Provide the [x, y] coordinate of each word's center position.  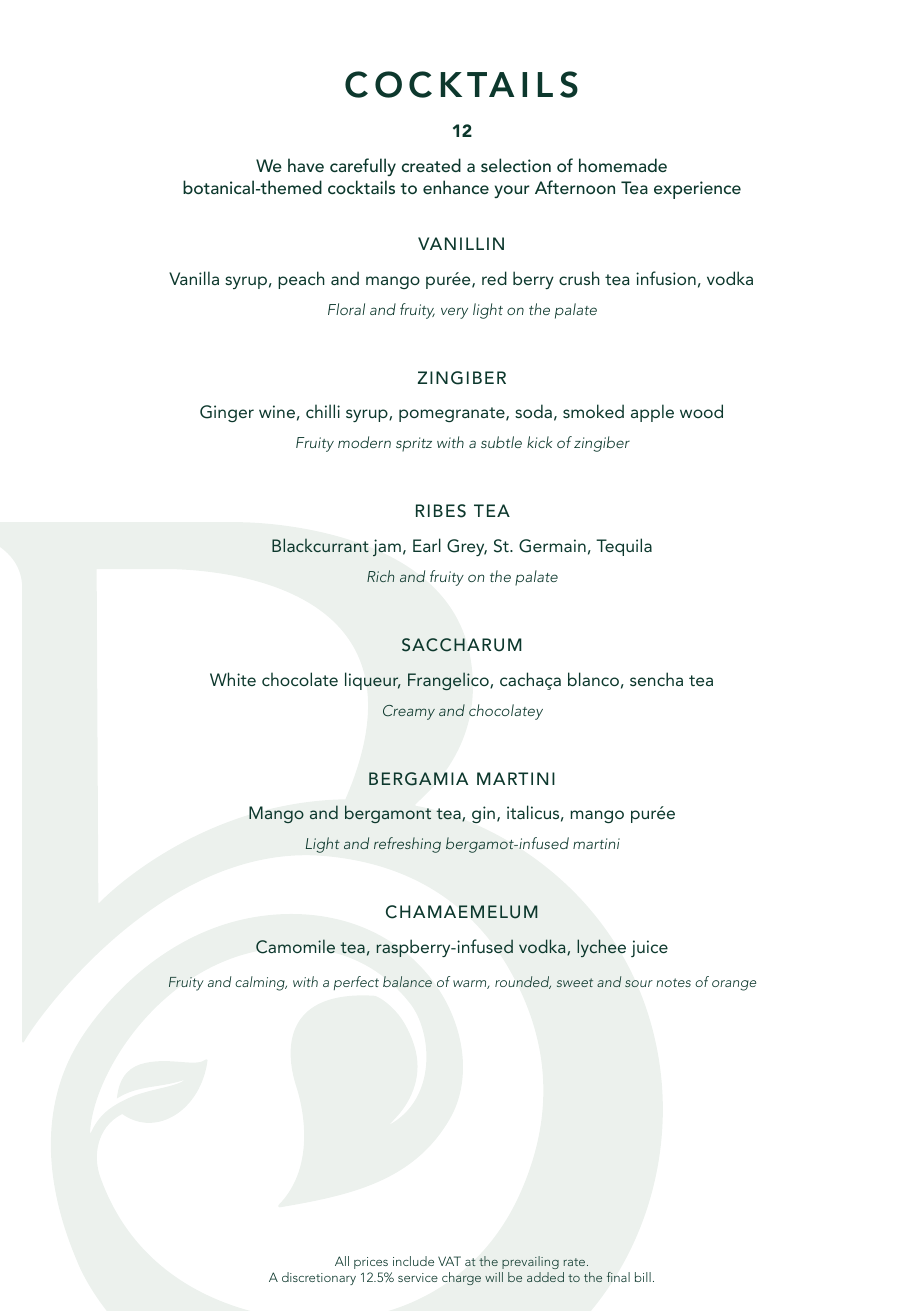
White [233, 679]
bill [643, 1277]
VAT [449, 1261]
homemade [623, 165]
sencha [656, 679]
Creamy [409, 712]
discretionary [319, 1278]
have [306, 165]
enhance [456, 187]
